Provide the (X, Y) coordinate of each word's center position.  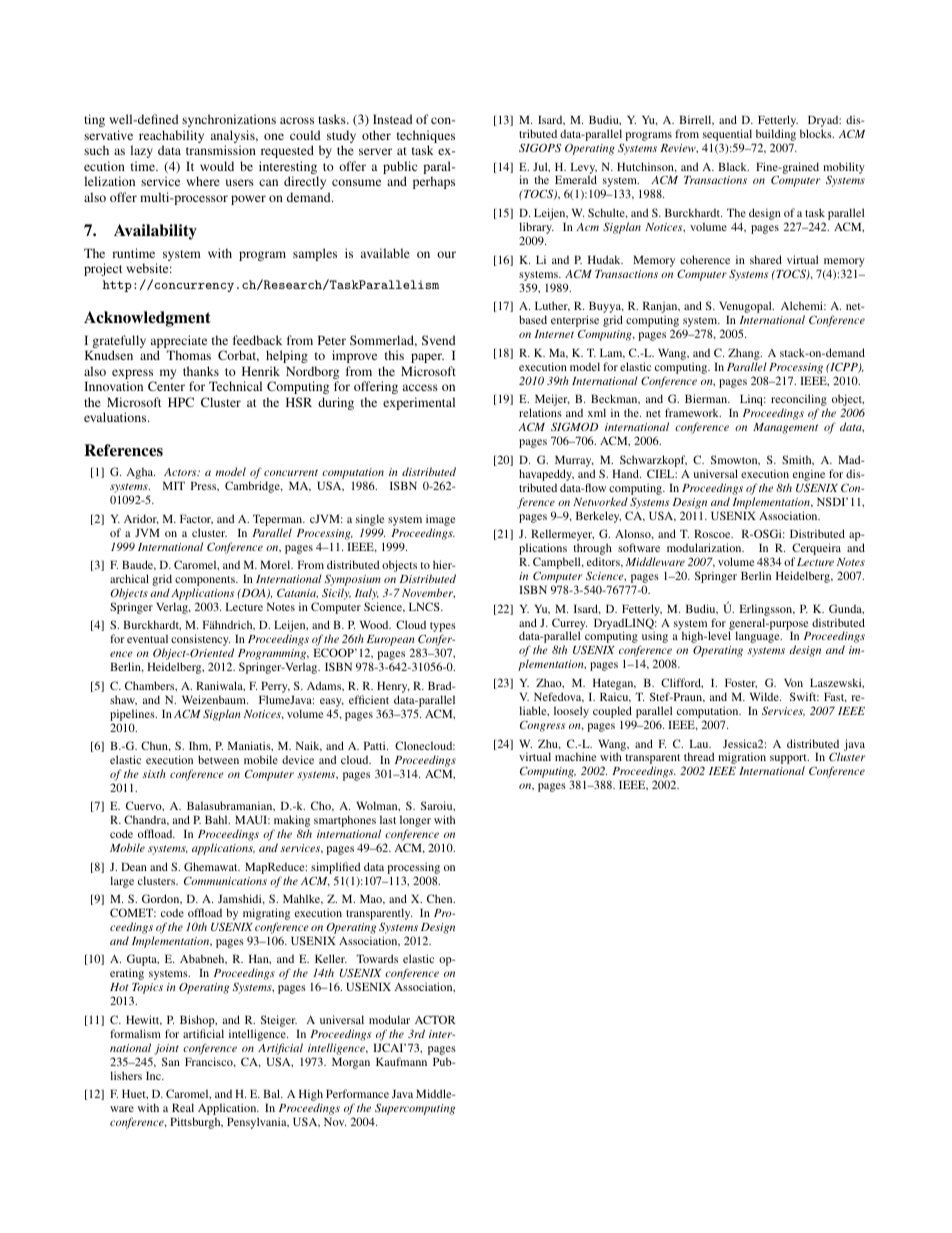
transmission (221, 150)
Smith (798, 460)
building (774, 136)
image (440, 520)
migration (742, 758)
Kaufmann (401, 1061)
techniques (426, 136)
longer (415, 822)
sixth (154, 773)
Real (183, 1107)
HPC (181, 402)
